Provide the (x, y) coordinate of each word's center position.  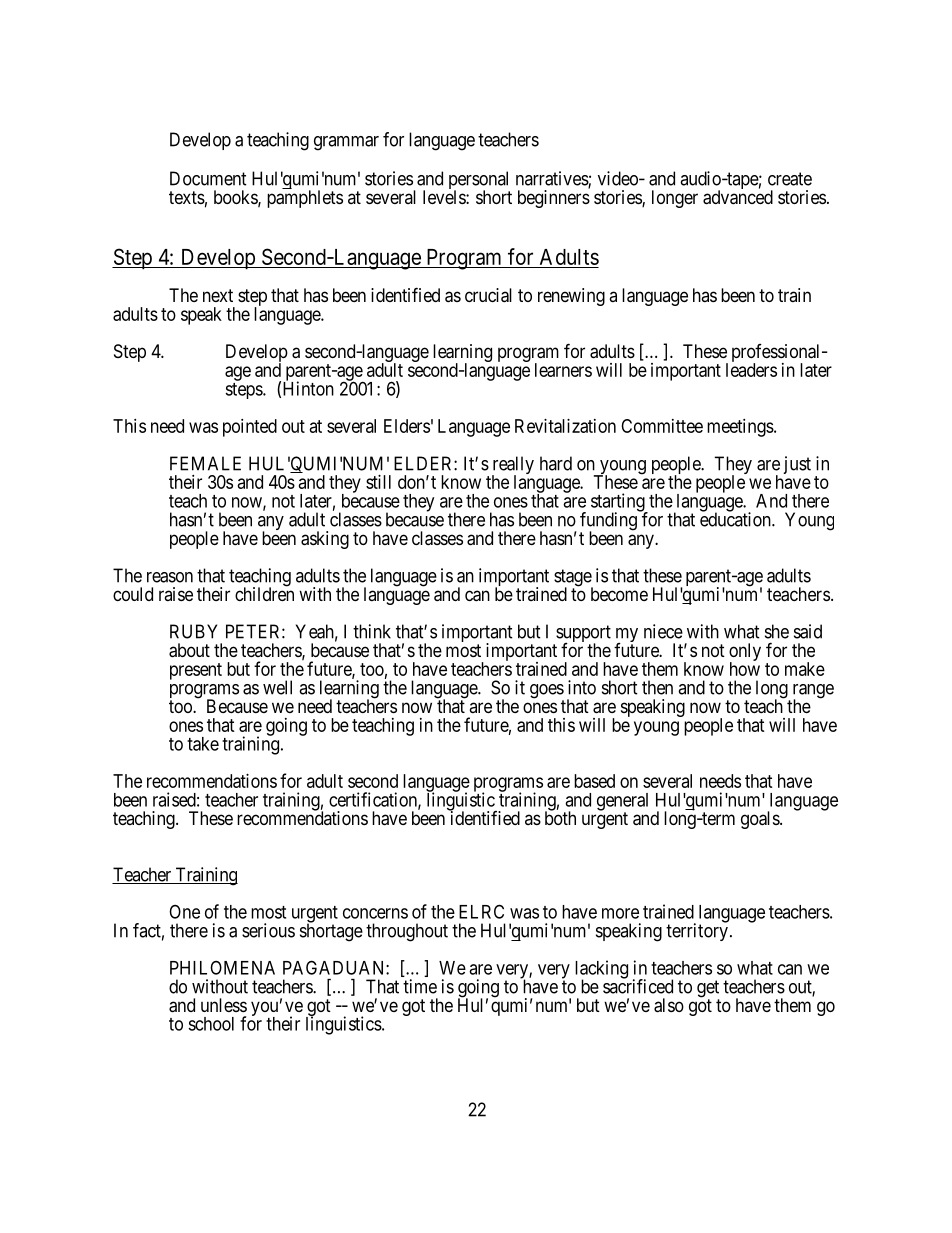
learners (563, 370)
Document (208, 178)
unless (224, 1005)
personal (479, 181)
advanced (738, 197)
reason (170, 577)
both (560, 817)
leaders (751, 370)
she (777, 631)
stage (573, 579)
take (203, 744)
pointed (250, 428)
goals (761, 820)
